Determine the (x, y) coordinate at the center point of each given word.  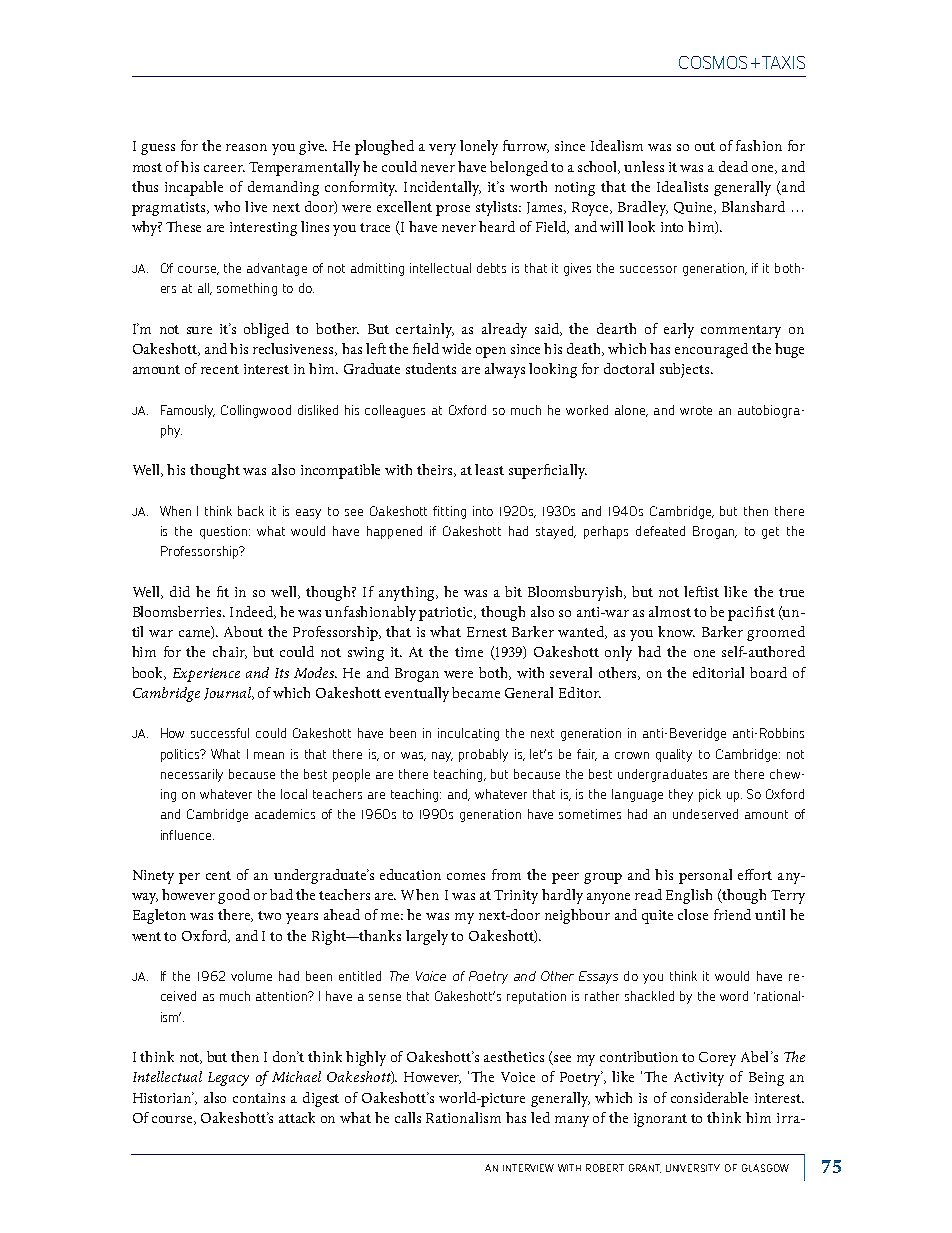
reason (246, 147)
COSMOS (713, 62)
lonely (479, 147)
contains (259, 1098)
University (693, 1168)
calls (408, 1117)
